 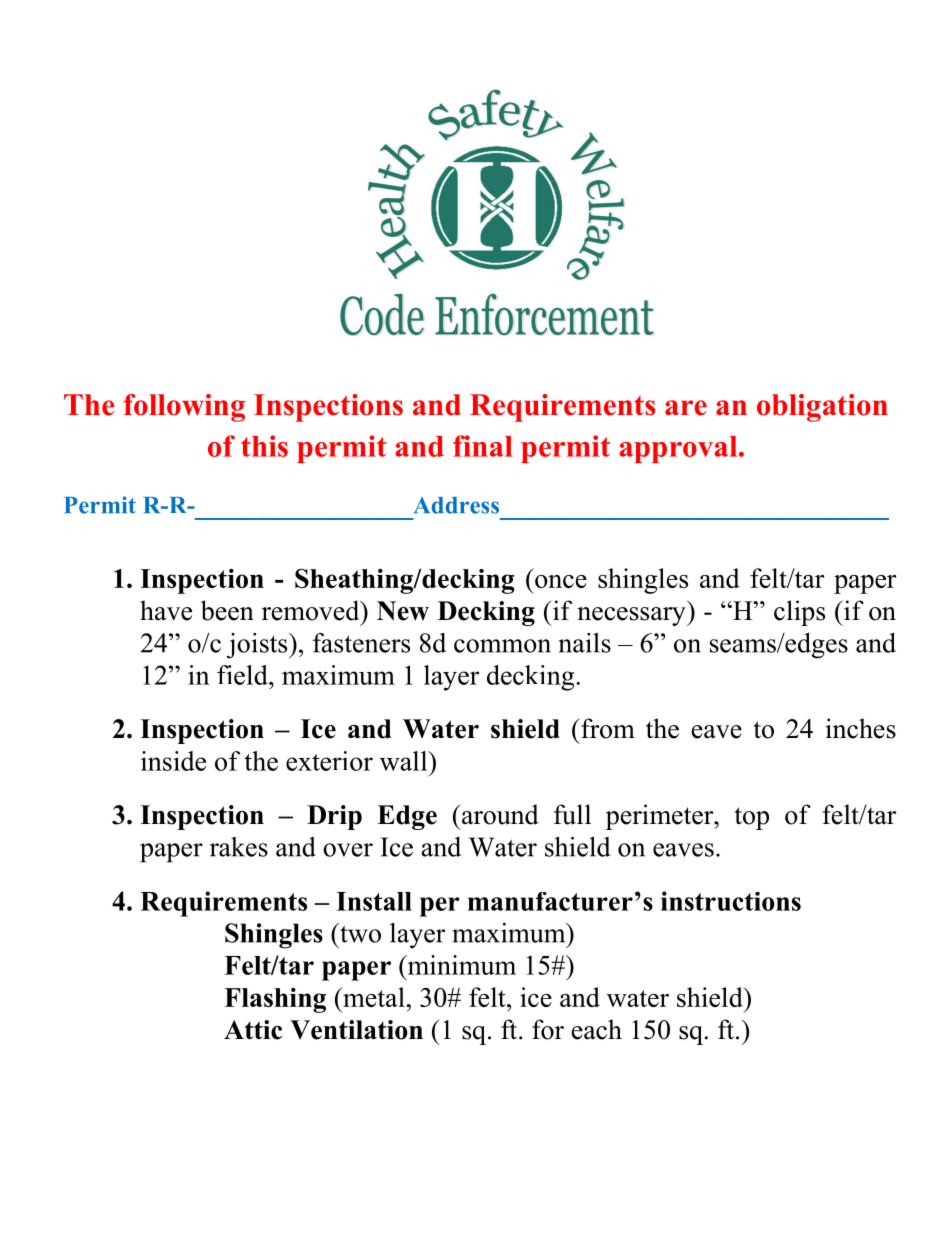 What do you see at coordinates (861, 728) in the screenshot?
I see `inches` at bounding box center [861, 728].
